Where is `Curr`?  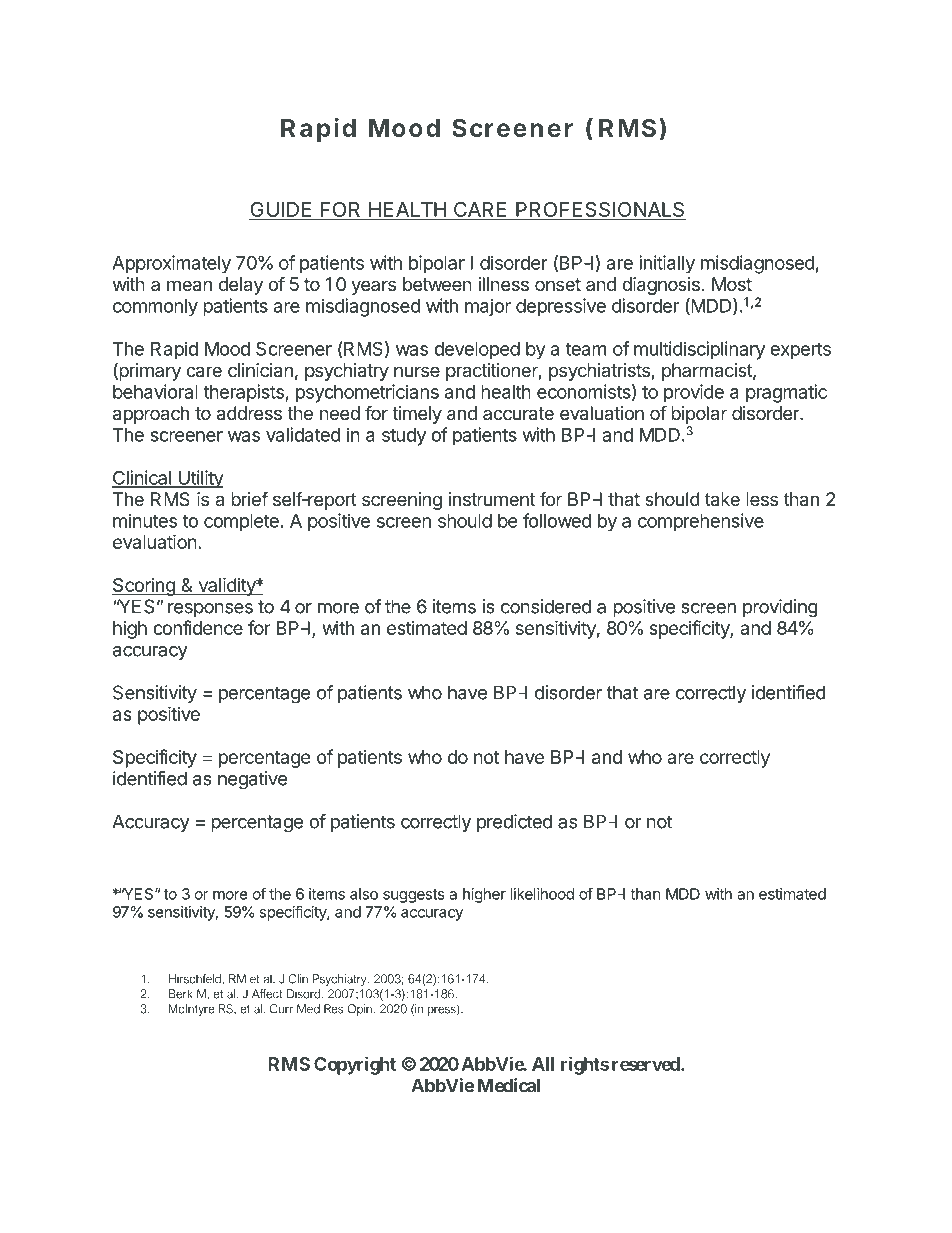
Curr is located at coordinates (281, 1009).
